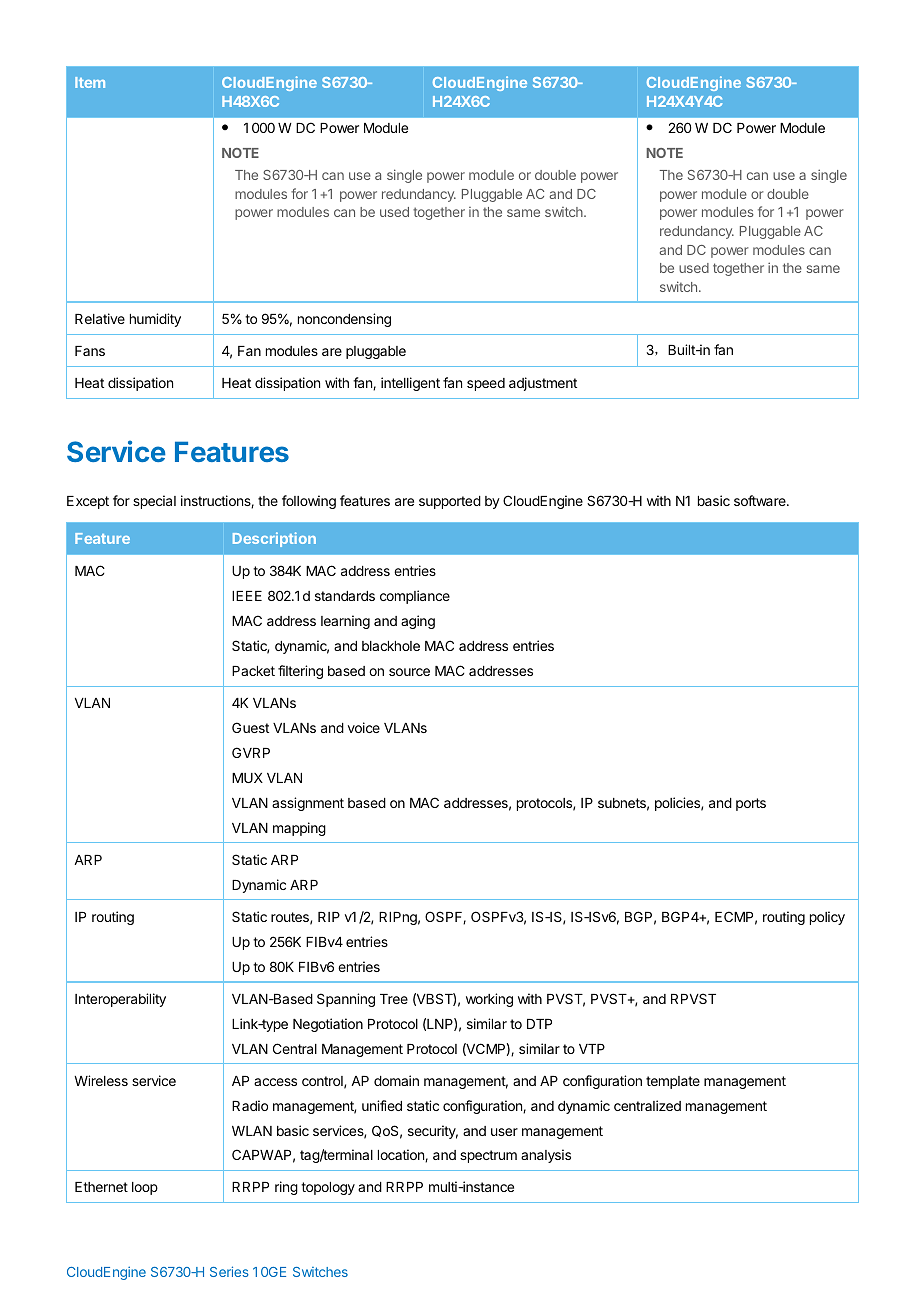  I want to click on template, so click(673, 1082).
